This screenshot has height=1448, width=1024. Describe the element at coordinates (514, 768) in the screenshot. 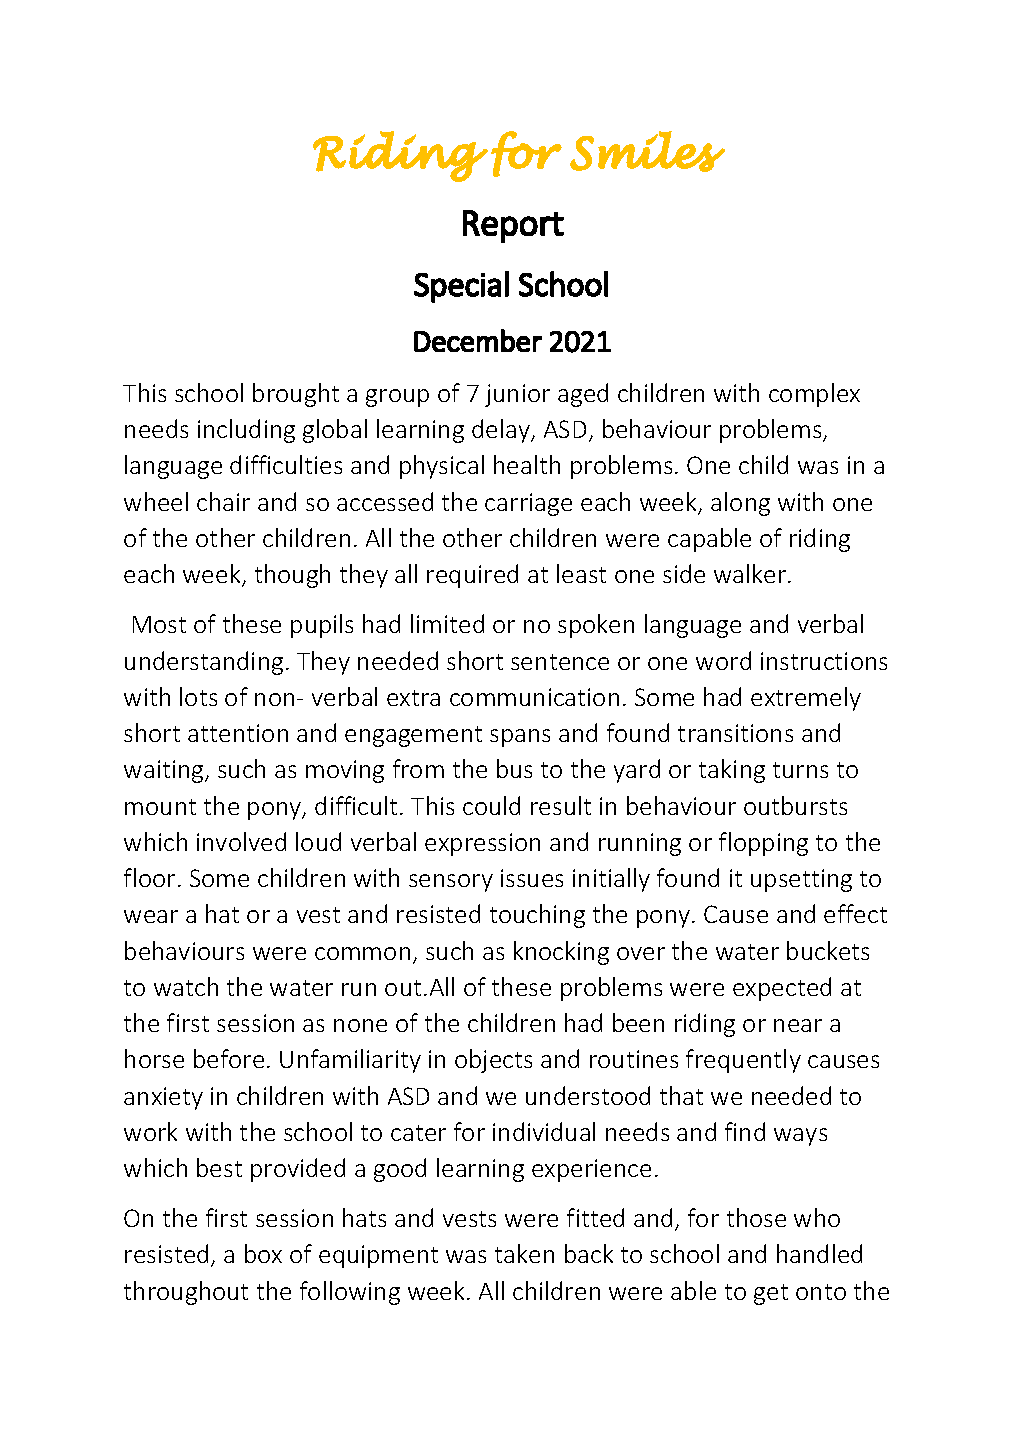

I see `bus` at that location.
